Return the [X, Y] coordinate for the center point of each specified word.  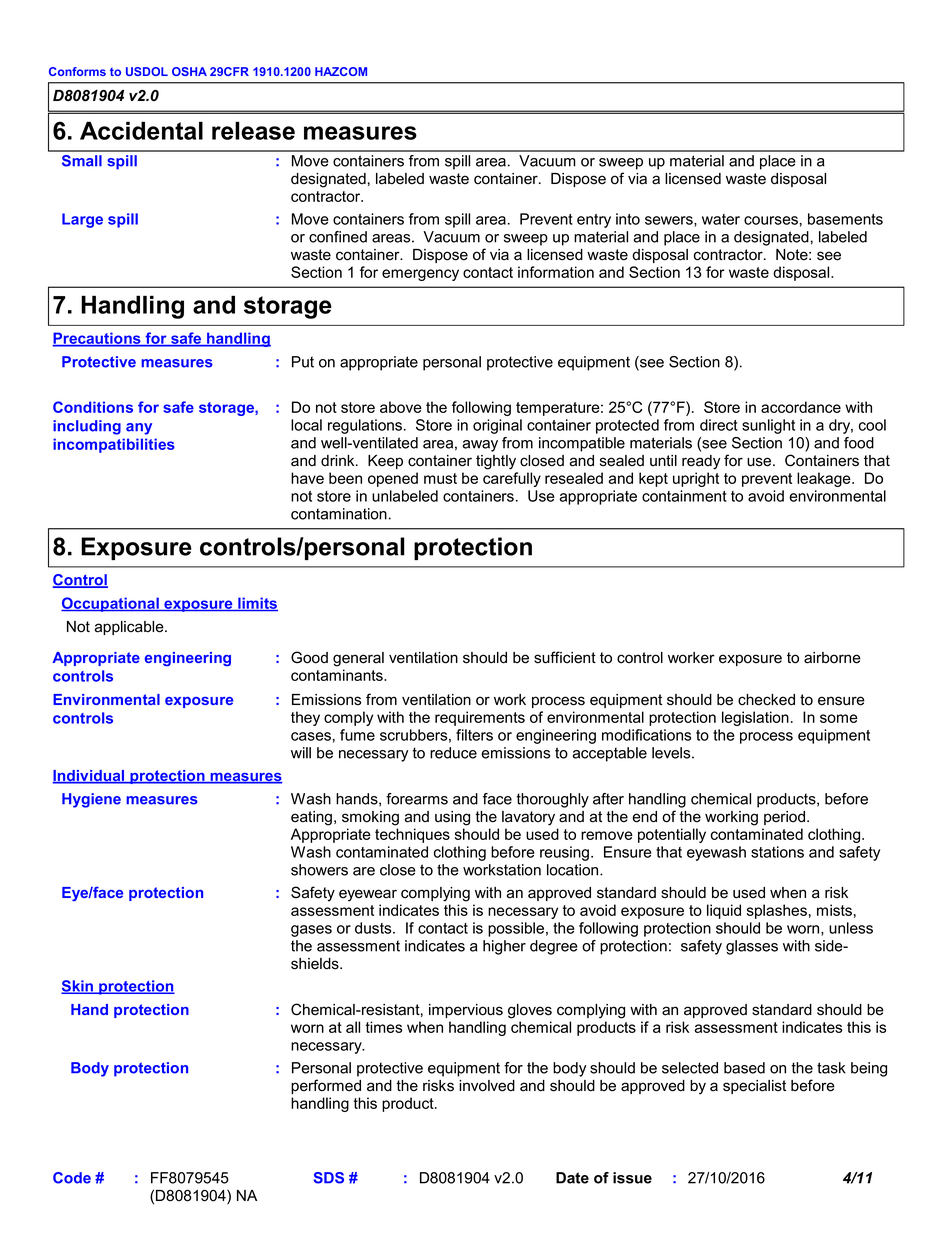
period [786, 818]
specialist [754, 1087]
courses [771, 220]
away [480, 446]
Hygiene [91, 800]
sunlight [768, 426]
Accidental [141, 130]
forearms [417, 799]
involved [487, 1086]
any [139, 429]
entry [594, 221]
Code [72, 1178]
